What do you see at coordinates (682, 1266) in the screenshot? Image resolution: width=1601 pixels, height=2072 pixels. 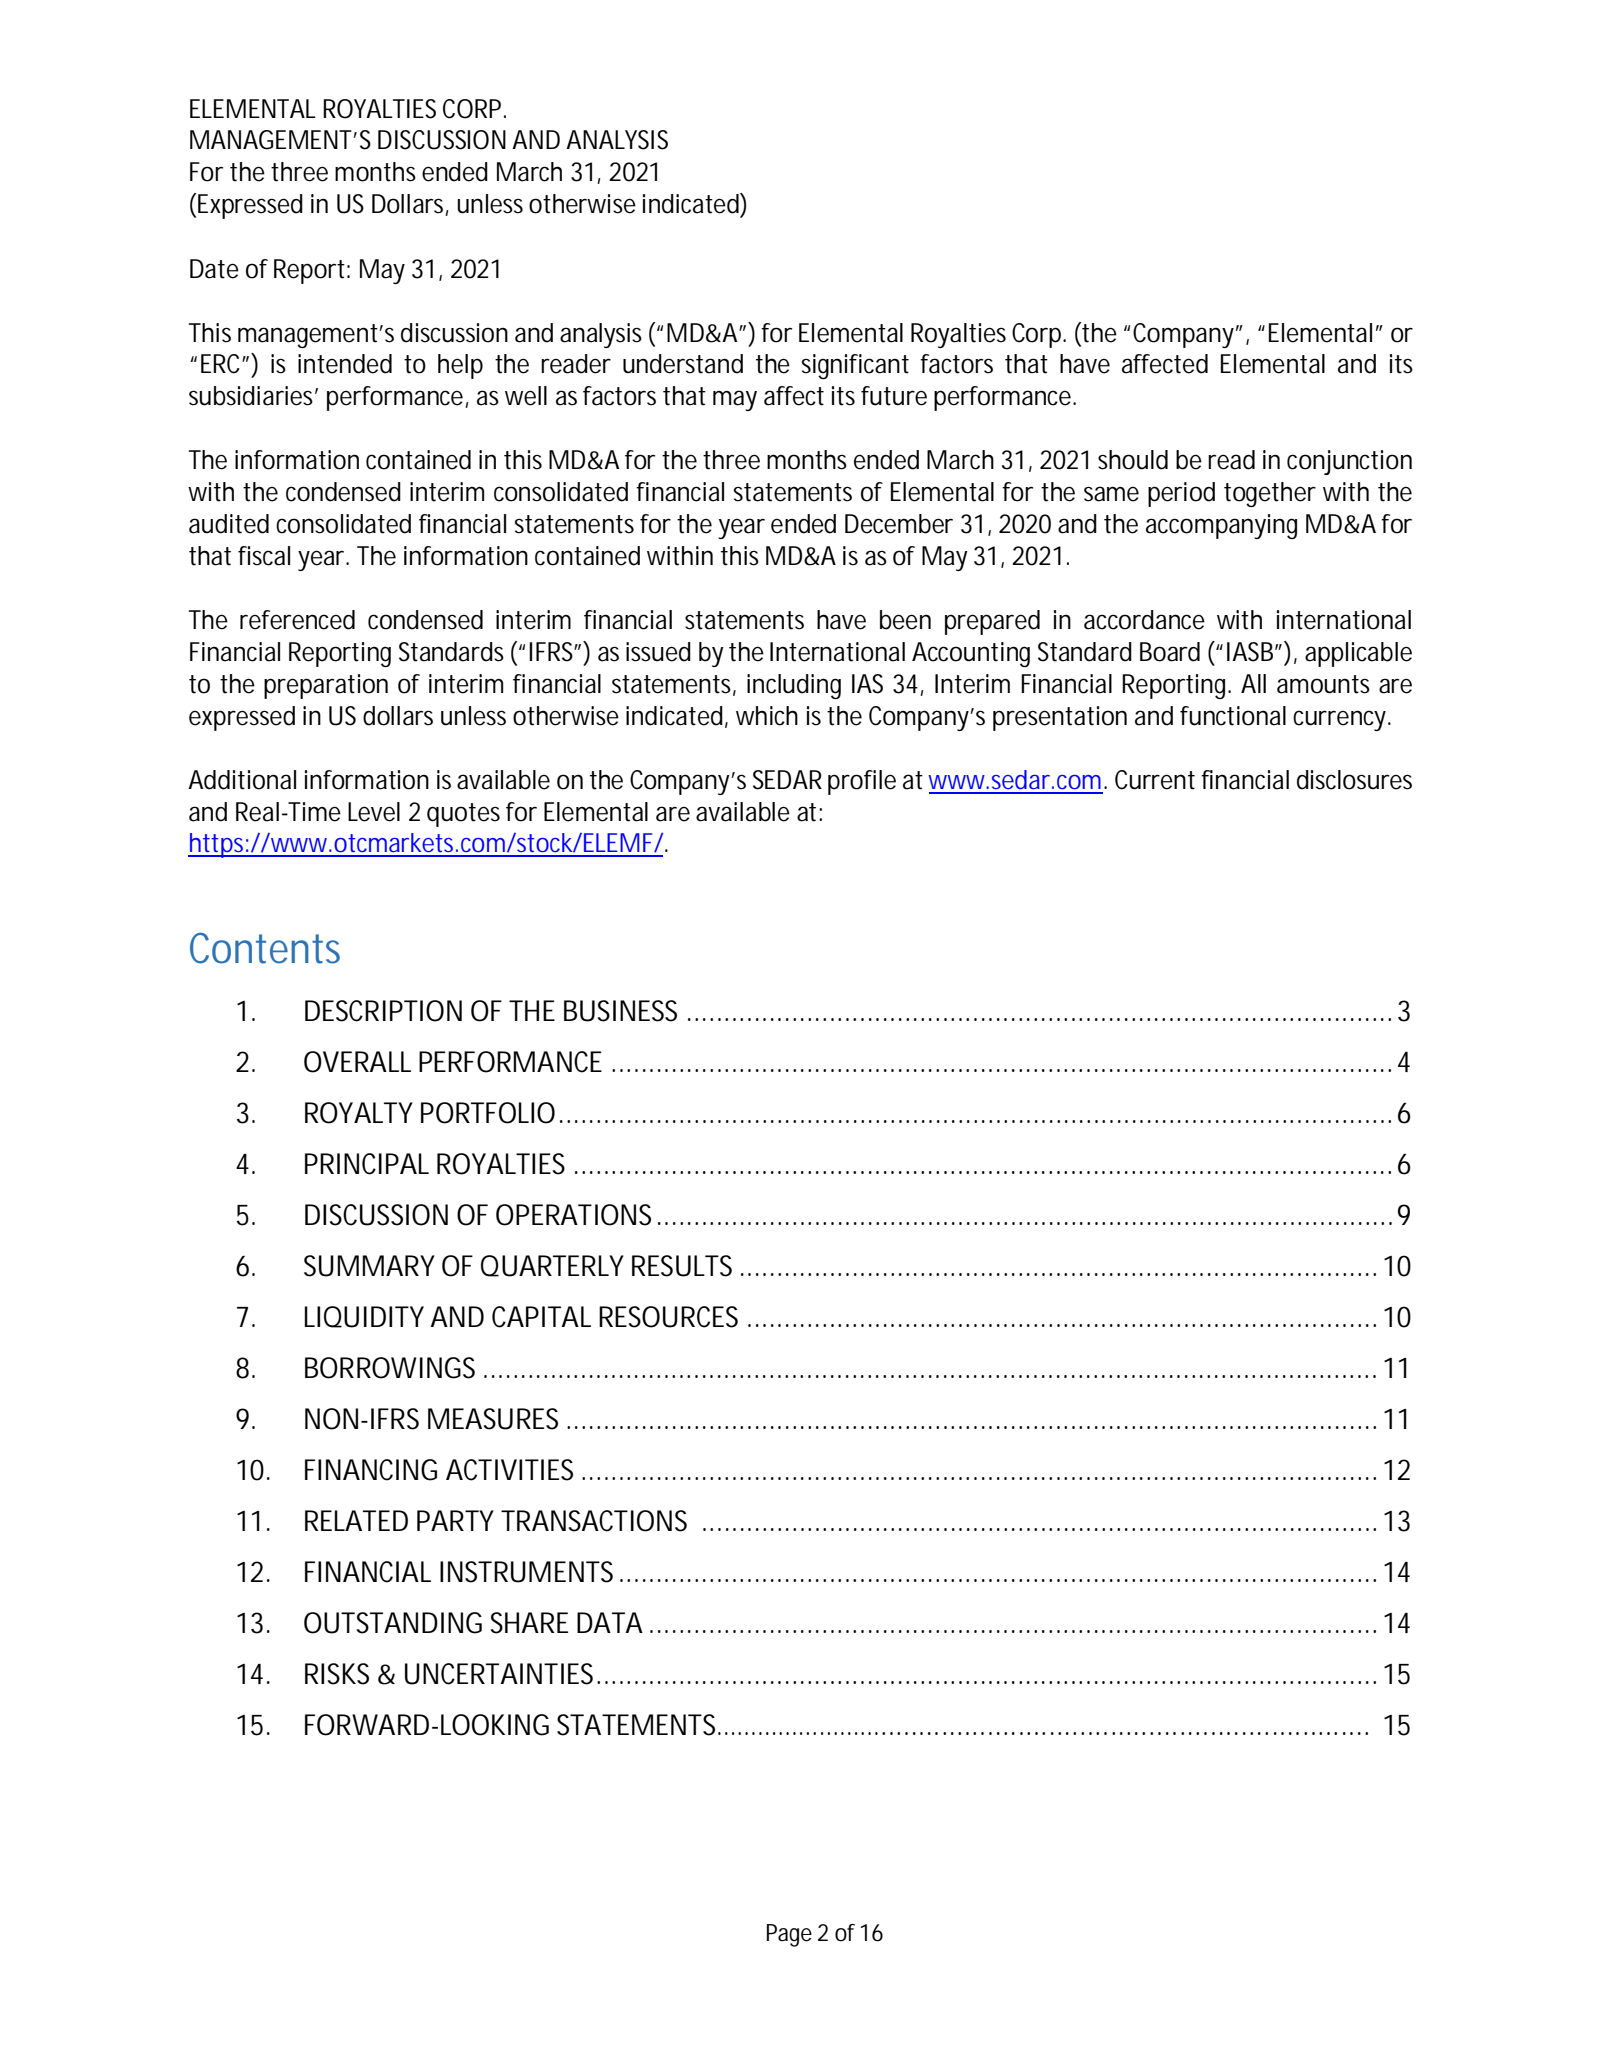 I see `RESULTS` at bounding box center [682, 1266].
